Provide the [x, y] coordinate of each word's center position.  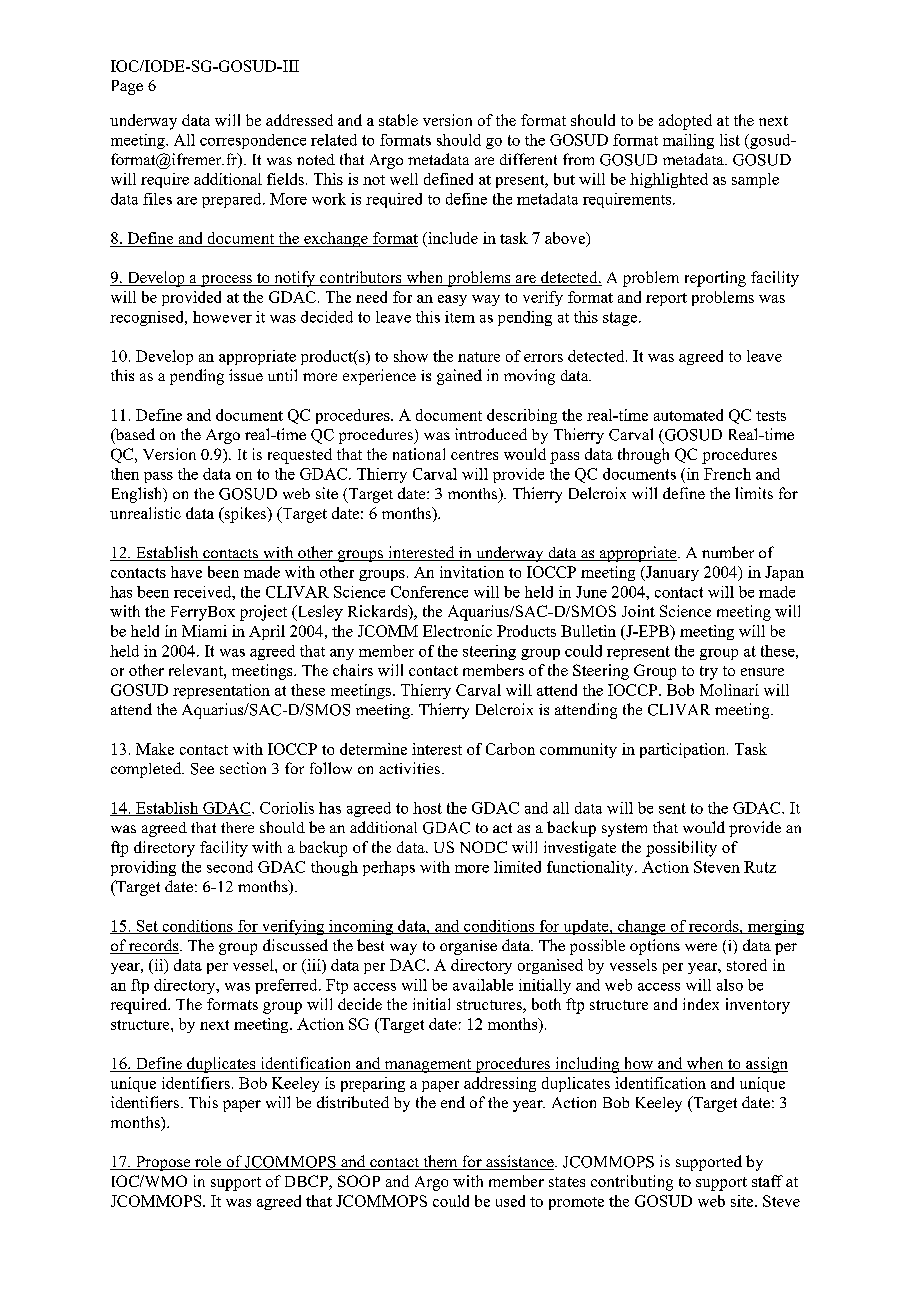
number [728, 552]
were [701, 947]
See [202, 769]
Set [147, 927]
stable [398, 120]
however [222, 317]
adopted [685, 122]
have [186, 572]
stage [621, 319]
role [208, 1163]
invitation [472, 572]
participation [684, 750]
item [460, 317]
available [483, 985]
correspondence [253, 141]
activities [409, 768]
